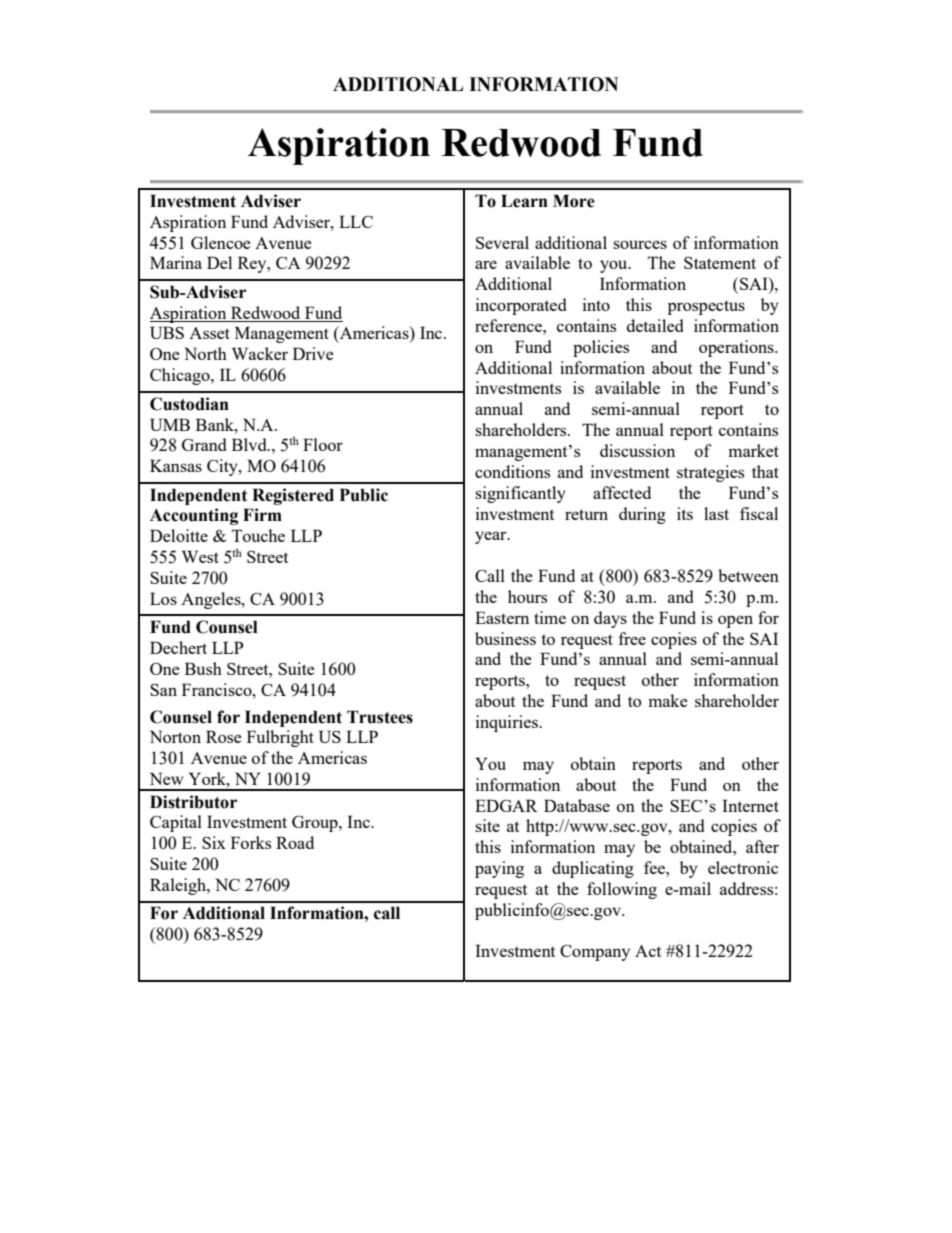  I want to click on strategies, so click(710, 473).
